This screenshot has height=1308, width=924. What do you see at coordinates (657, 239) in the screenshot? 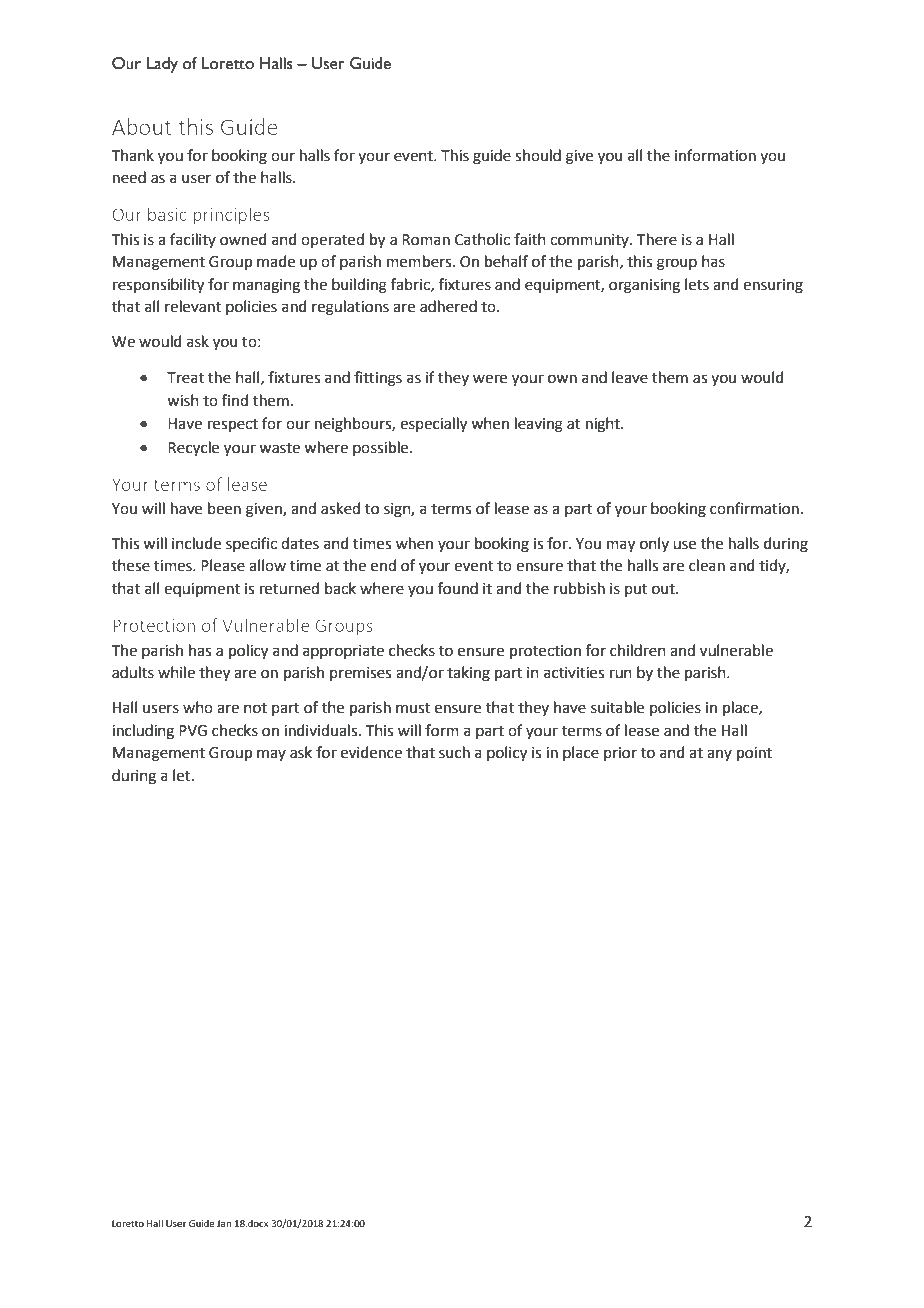
I see `There` at bounding box center [657, 239].
